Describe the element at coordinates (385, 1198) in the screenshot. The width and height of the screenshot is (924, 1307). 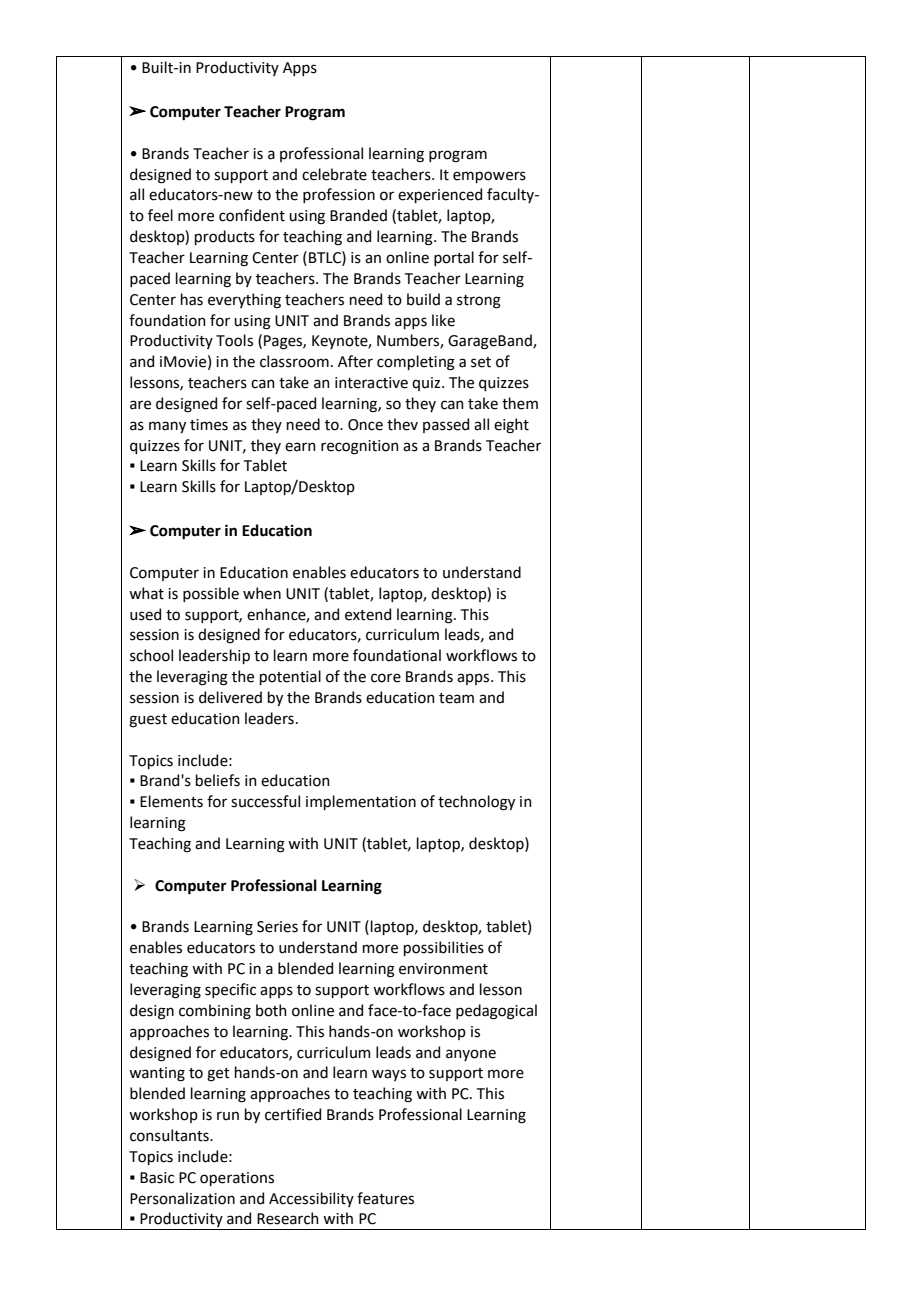
I see `features` at that location.
